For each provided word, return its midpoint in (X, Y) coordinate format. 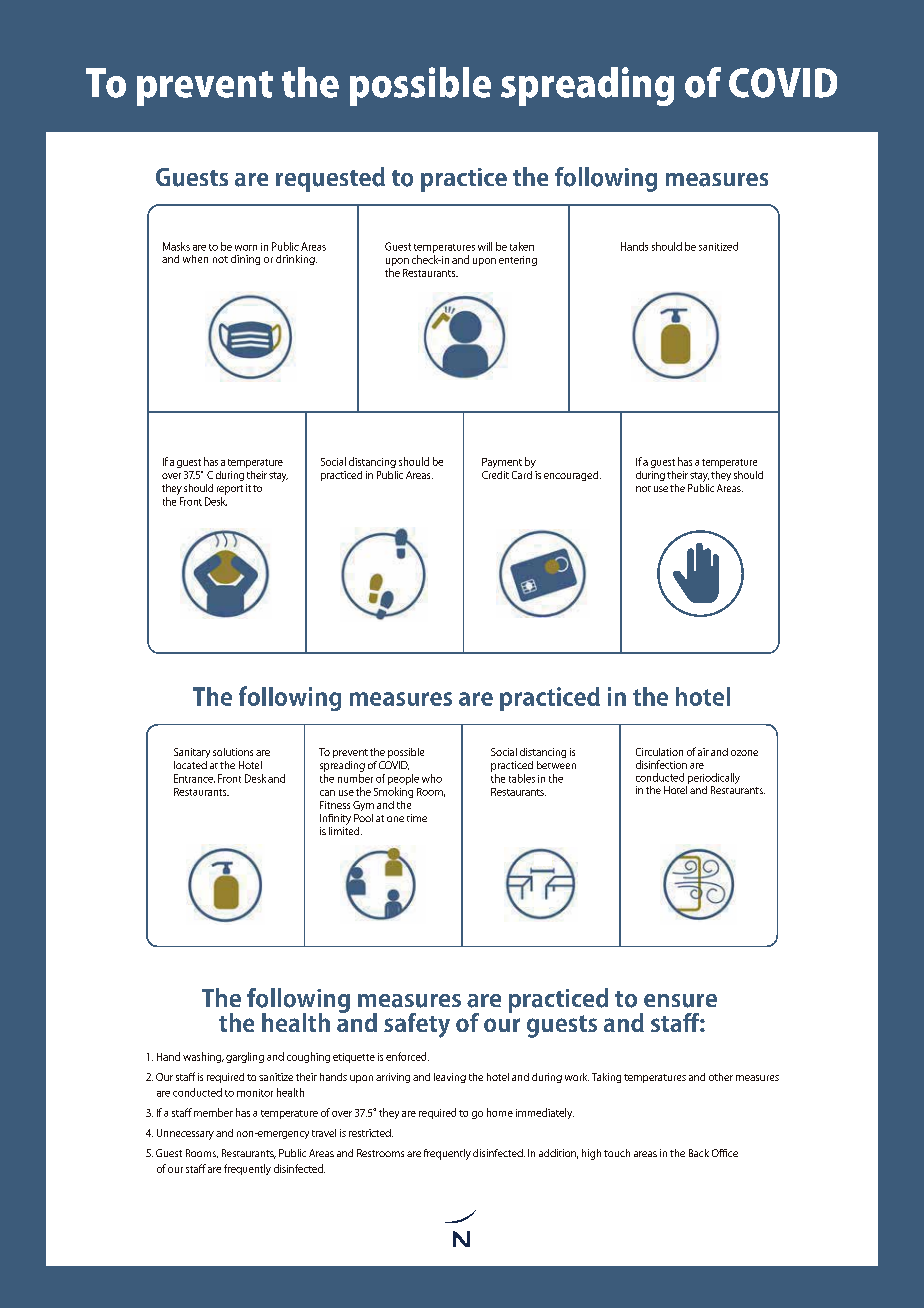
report (230, 490)
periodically (713, 780)
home (500, 1112)
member (212, 1112)
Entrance (194, 778)
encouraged (572, 476)
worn (246, 248)
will (485, 246)
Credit (495, 475)
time (417, 818)
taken (522, 246)
